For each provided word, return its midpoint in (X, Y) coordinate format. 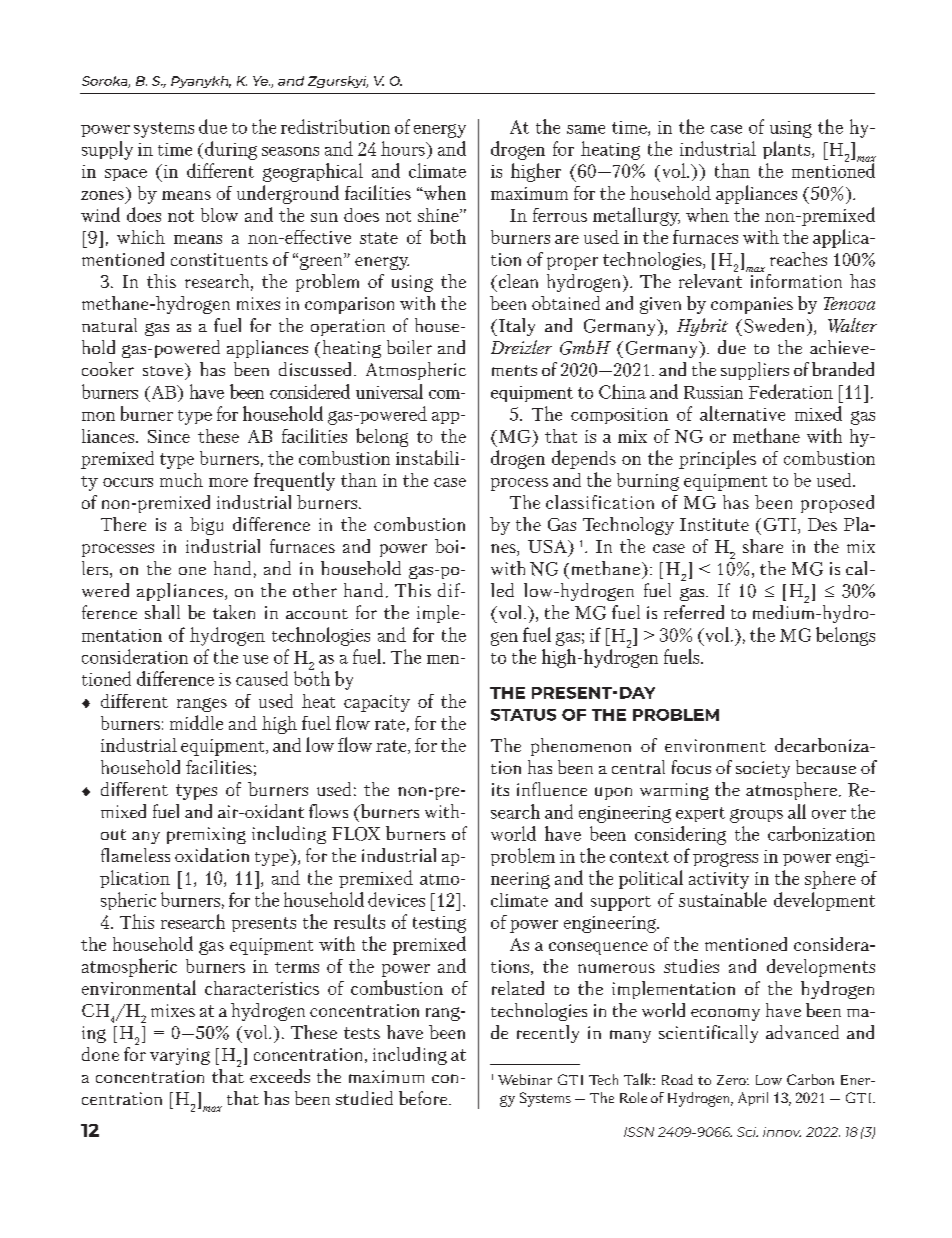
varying (180, 1056)
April (753, 1099)
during (231, 150)
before (424, 1098)
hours (404, 148)
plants (788, 150)
